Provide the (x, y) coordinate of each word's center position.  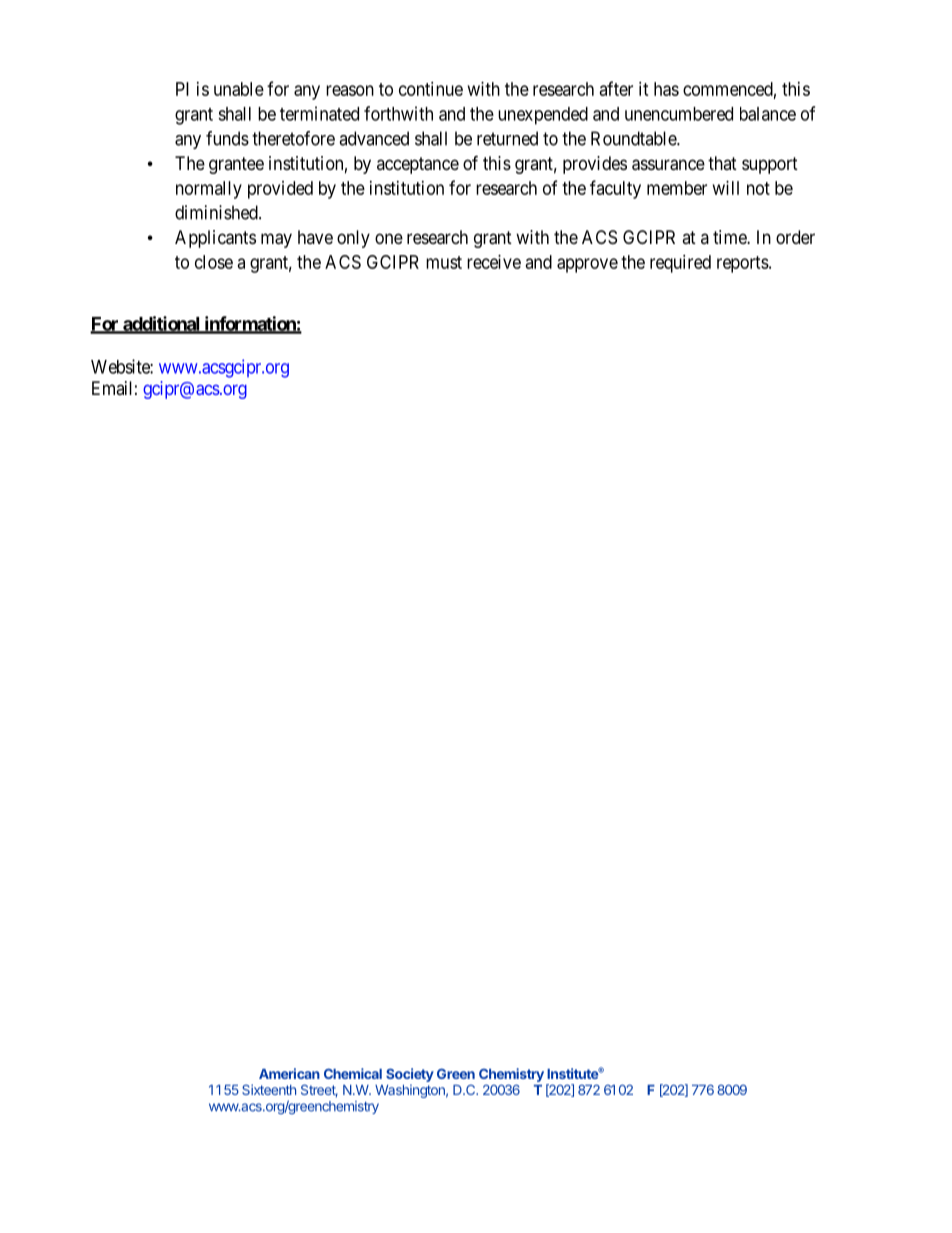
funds (227, 138)
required (680, 264)
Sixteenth (269, 1089)
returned (507, 138)
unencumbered (679, 114)
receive (494, 262)
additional (161, 324)
